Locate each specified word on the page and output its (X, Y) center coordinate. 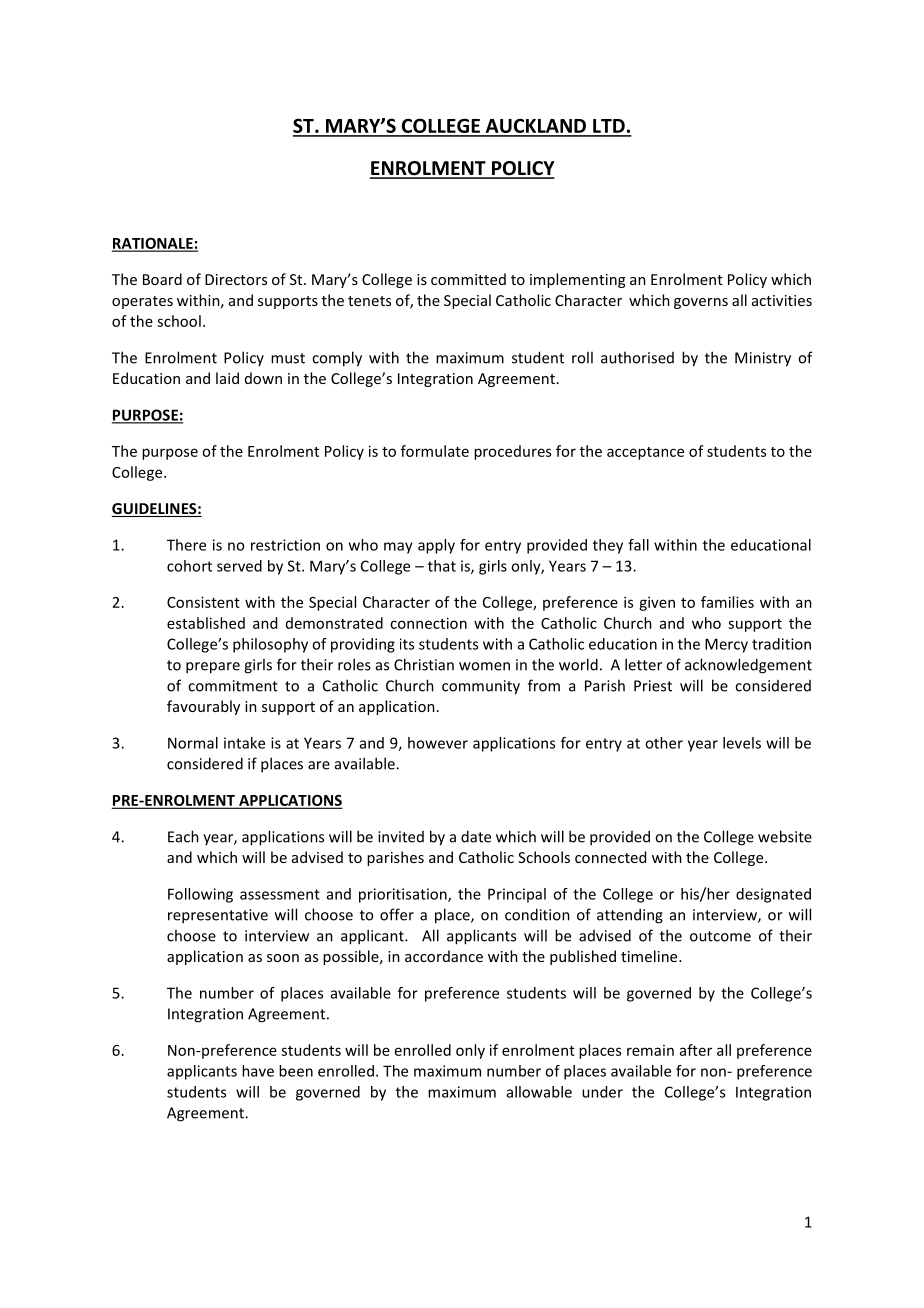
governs (701, 303)
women (484, 666)
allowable (539, 1092)
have (258, 1071)
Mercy (726, 645)
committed (468, 279)
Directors (236, 279)
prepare (213, 668)
